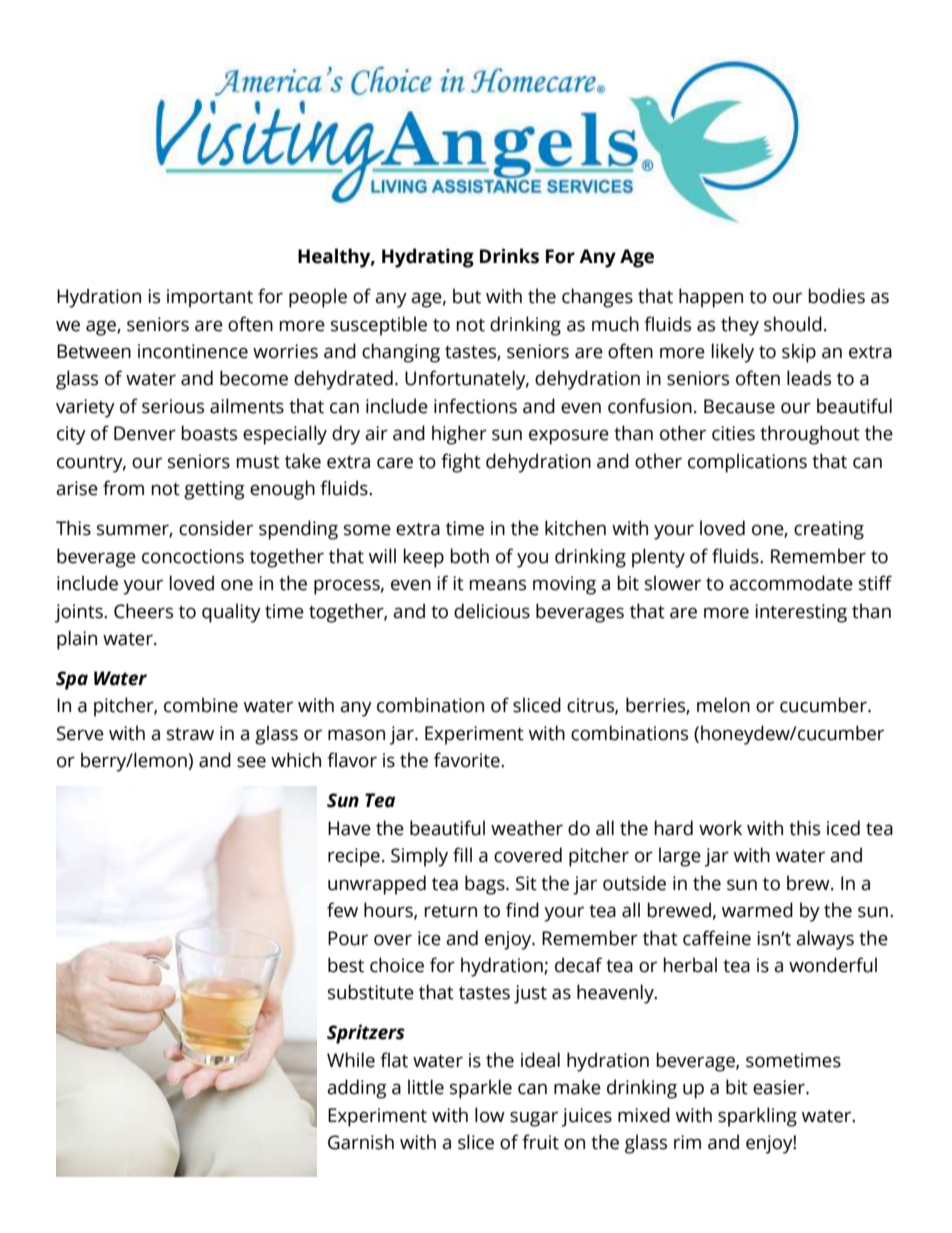 Image resolution: width=952 pixels, height=1233 pixels. Describe the element at coordinates (467, 296) in the screenshot. I see `but` at that location.
